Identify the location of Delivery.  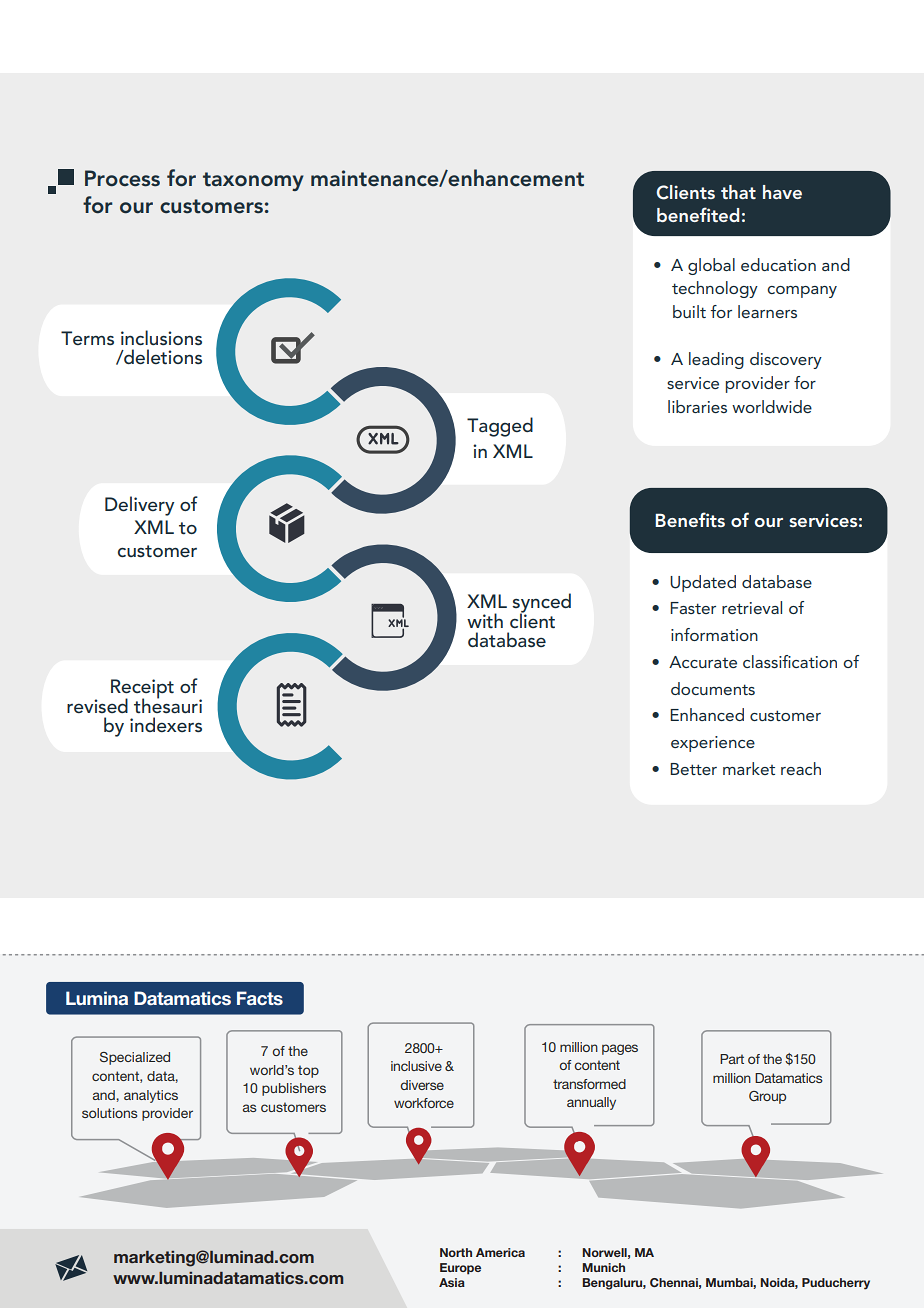
(139, 506).
